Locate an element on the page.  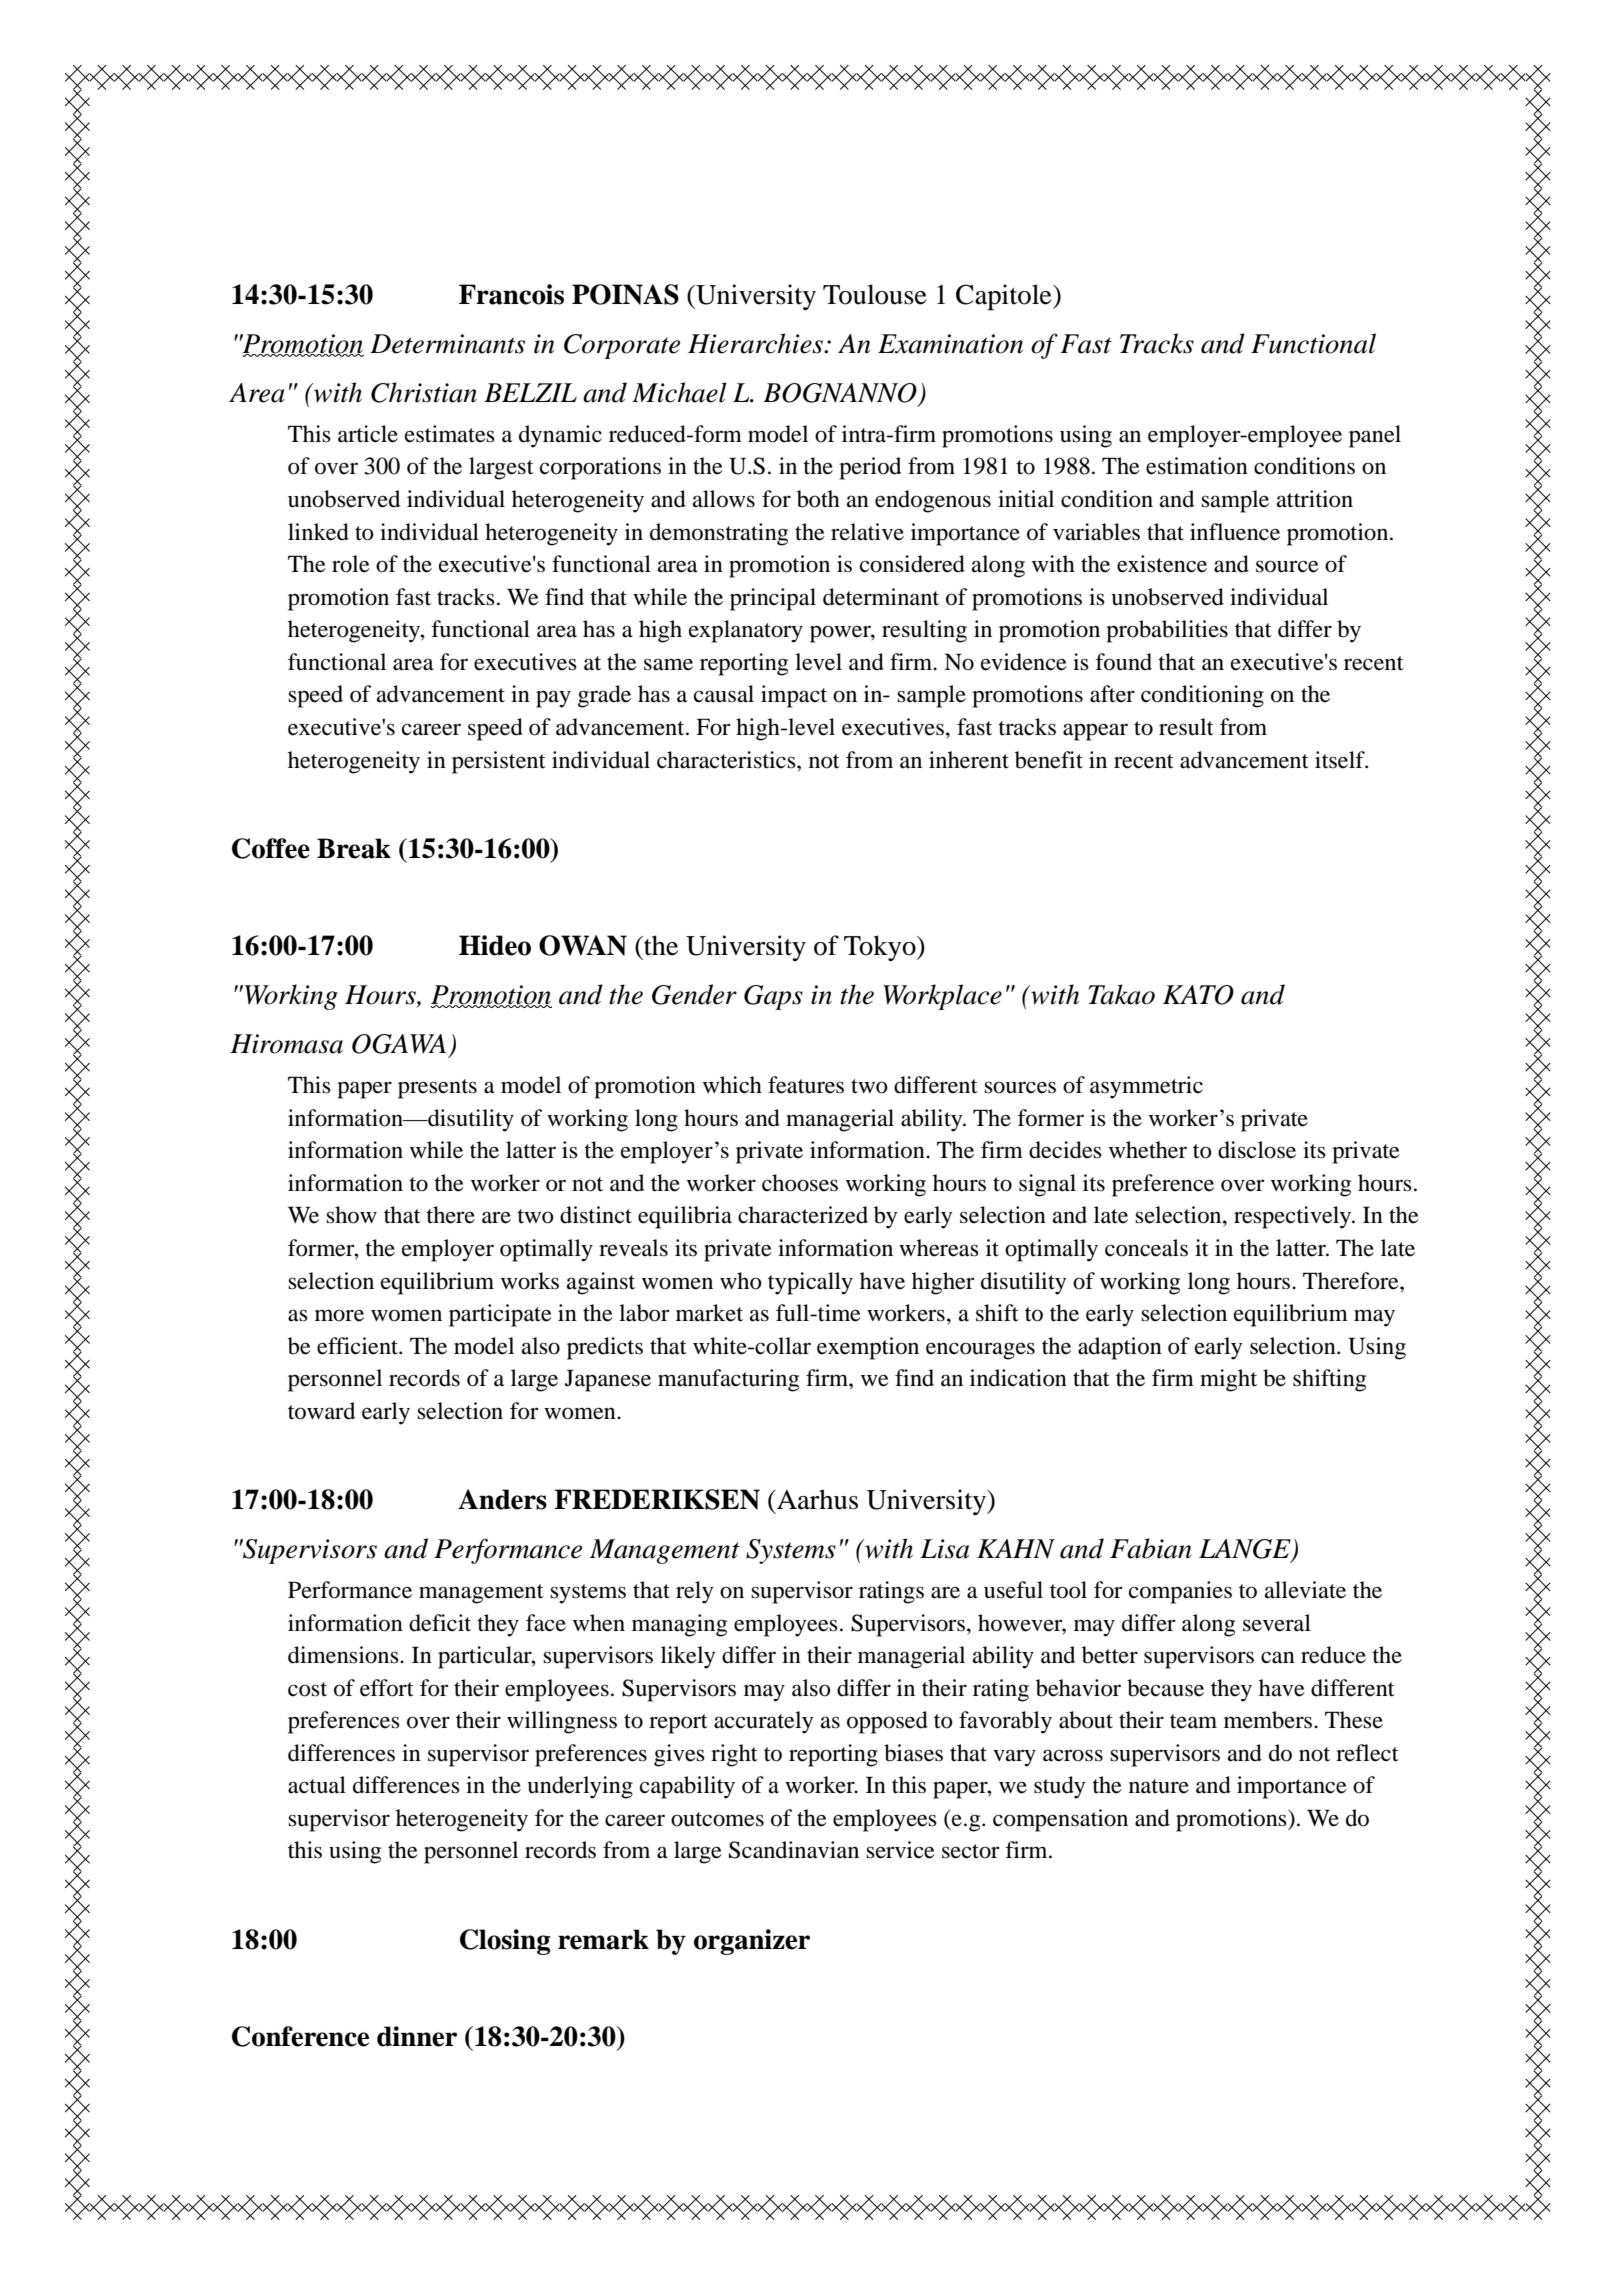
persistent is located at coordinates (499, 762).
